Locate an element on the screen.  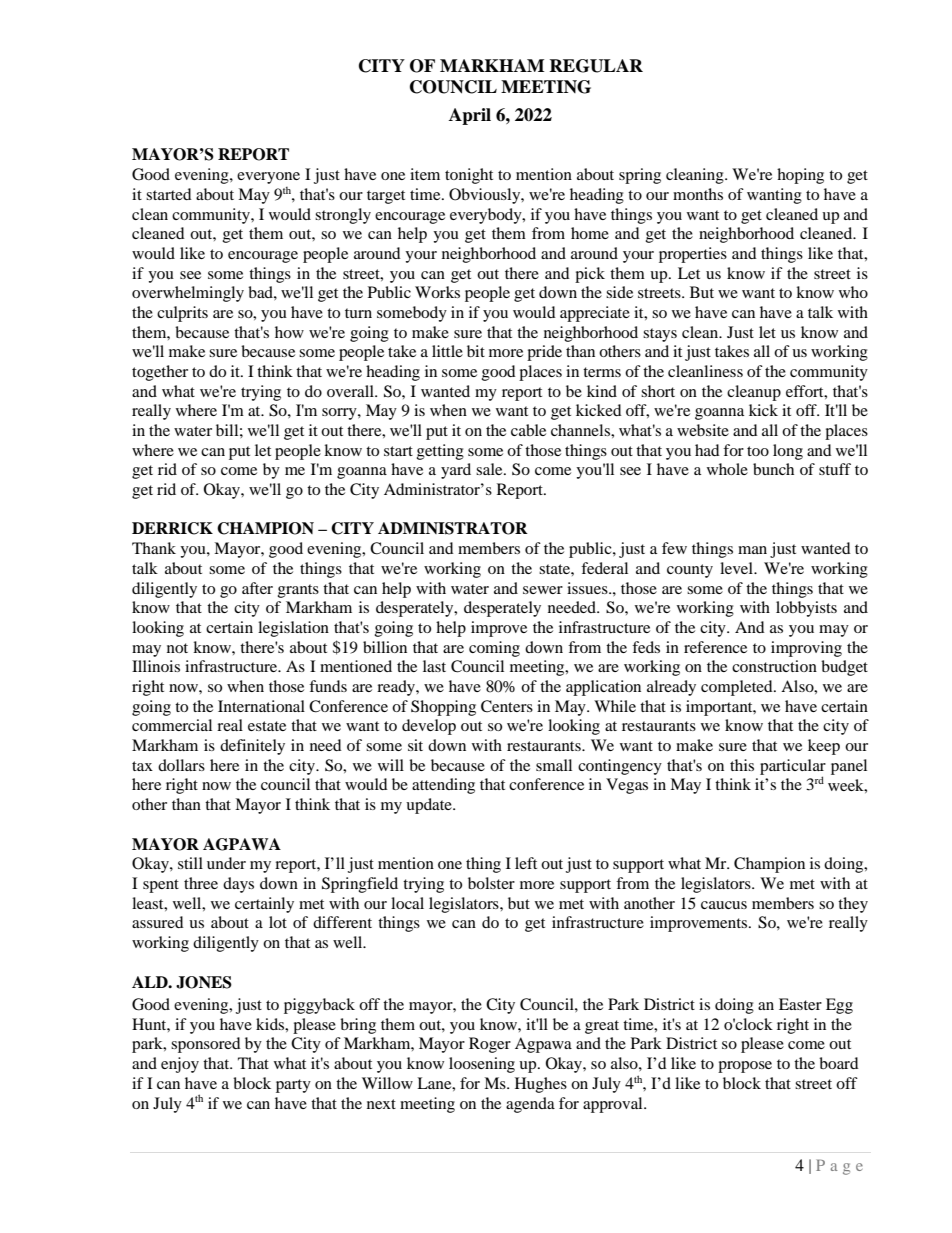
bit is located at coordinates (476, 351).
